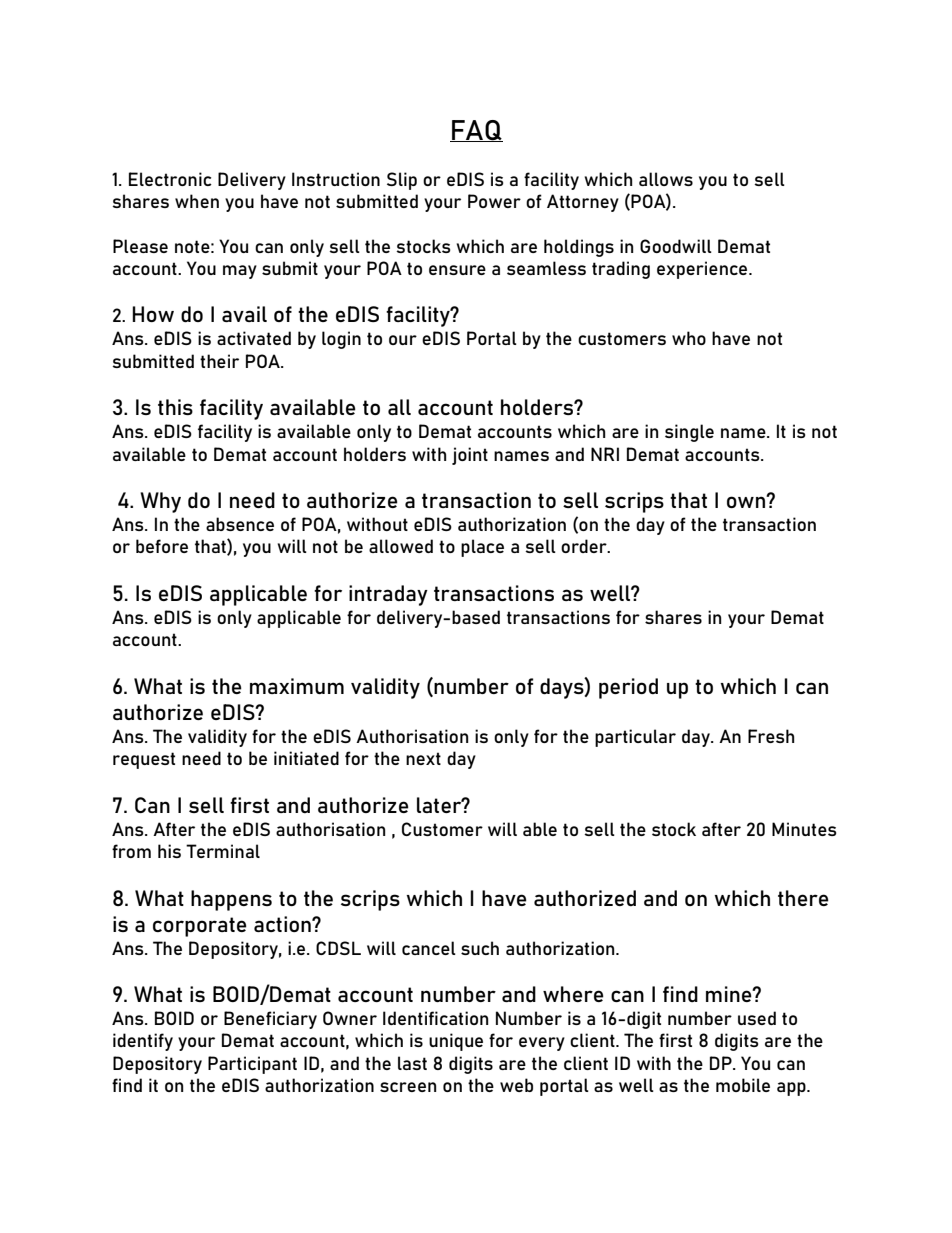 The height and width of the image is (1233, 952). Describe the element at coordinates (743, 1085) in the image. I see `mobile` at that location.
